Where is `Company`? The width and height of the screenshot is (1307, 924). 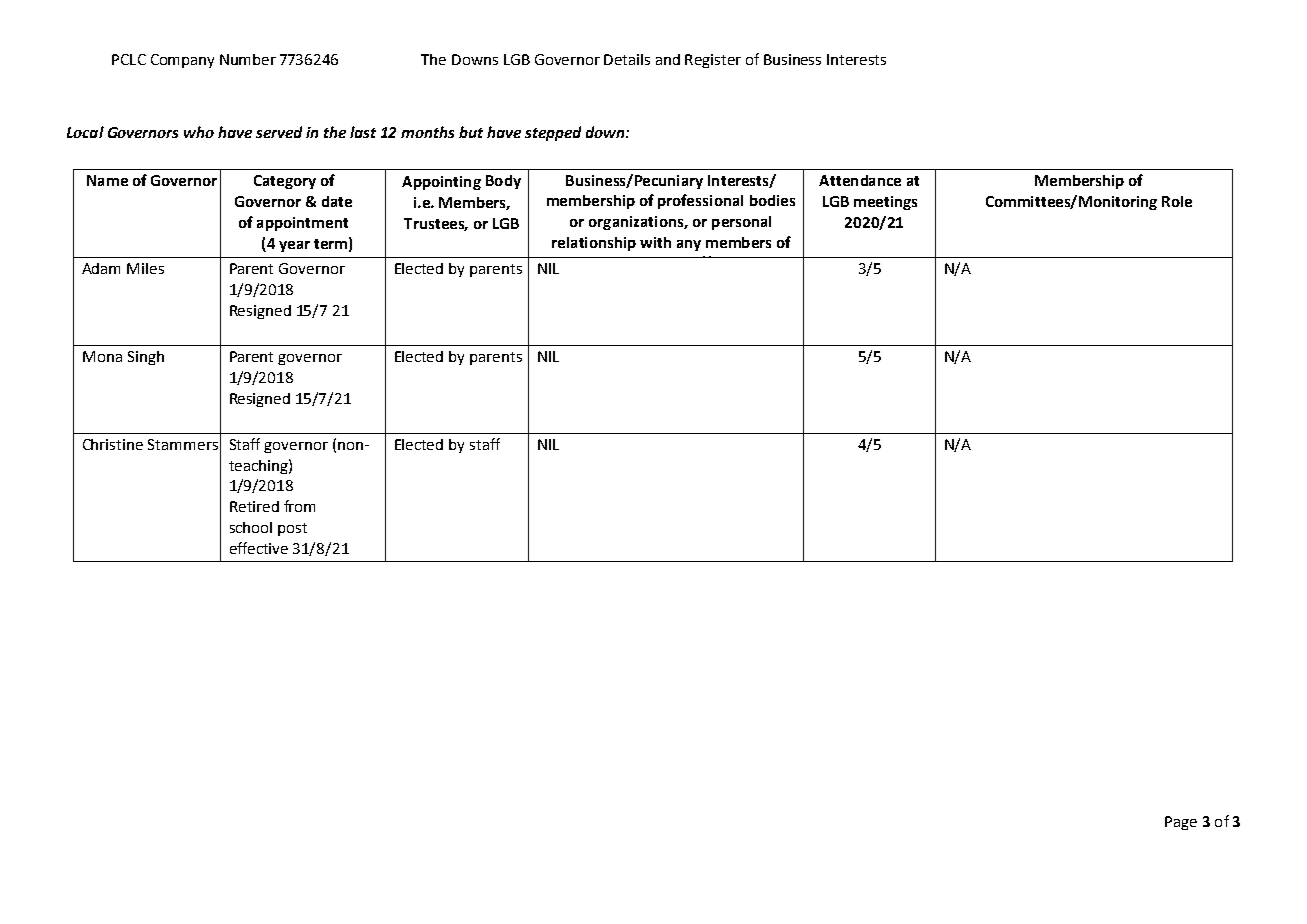 Company is located at coordinates (182, 61).
